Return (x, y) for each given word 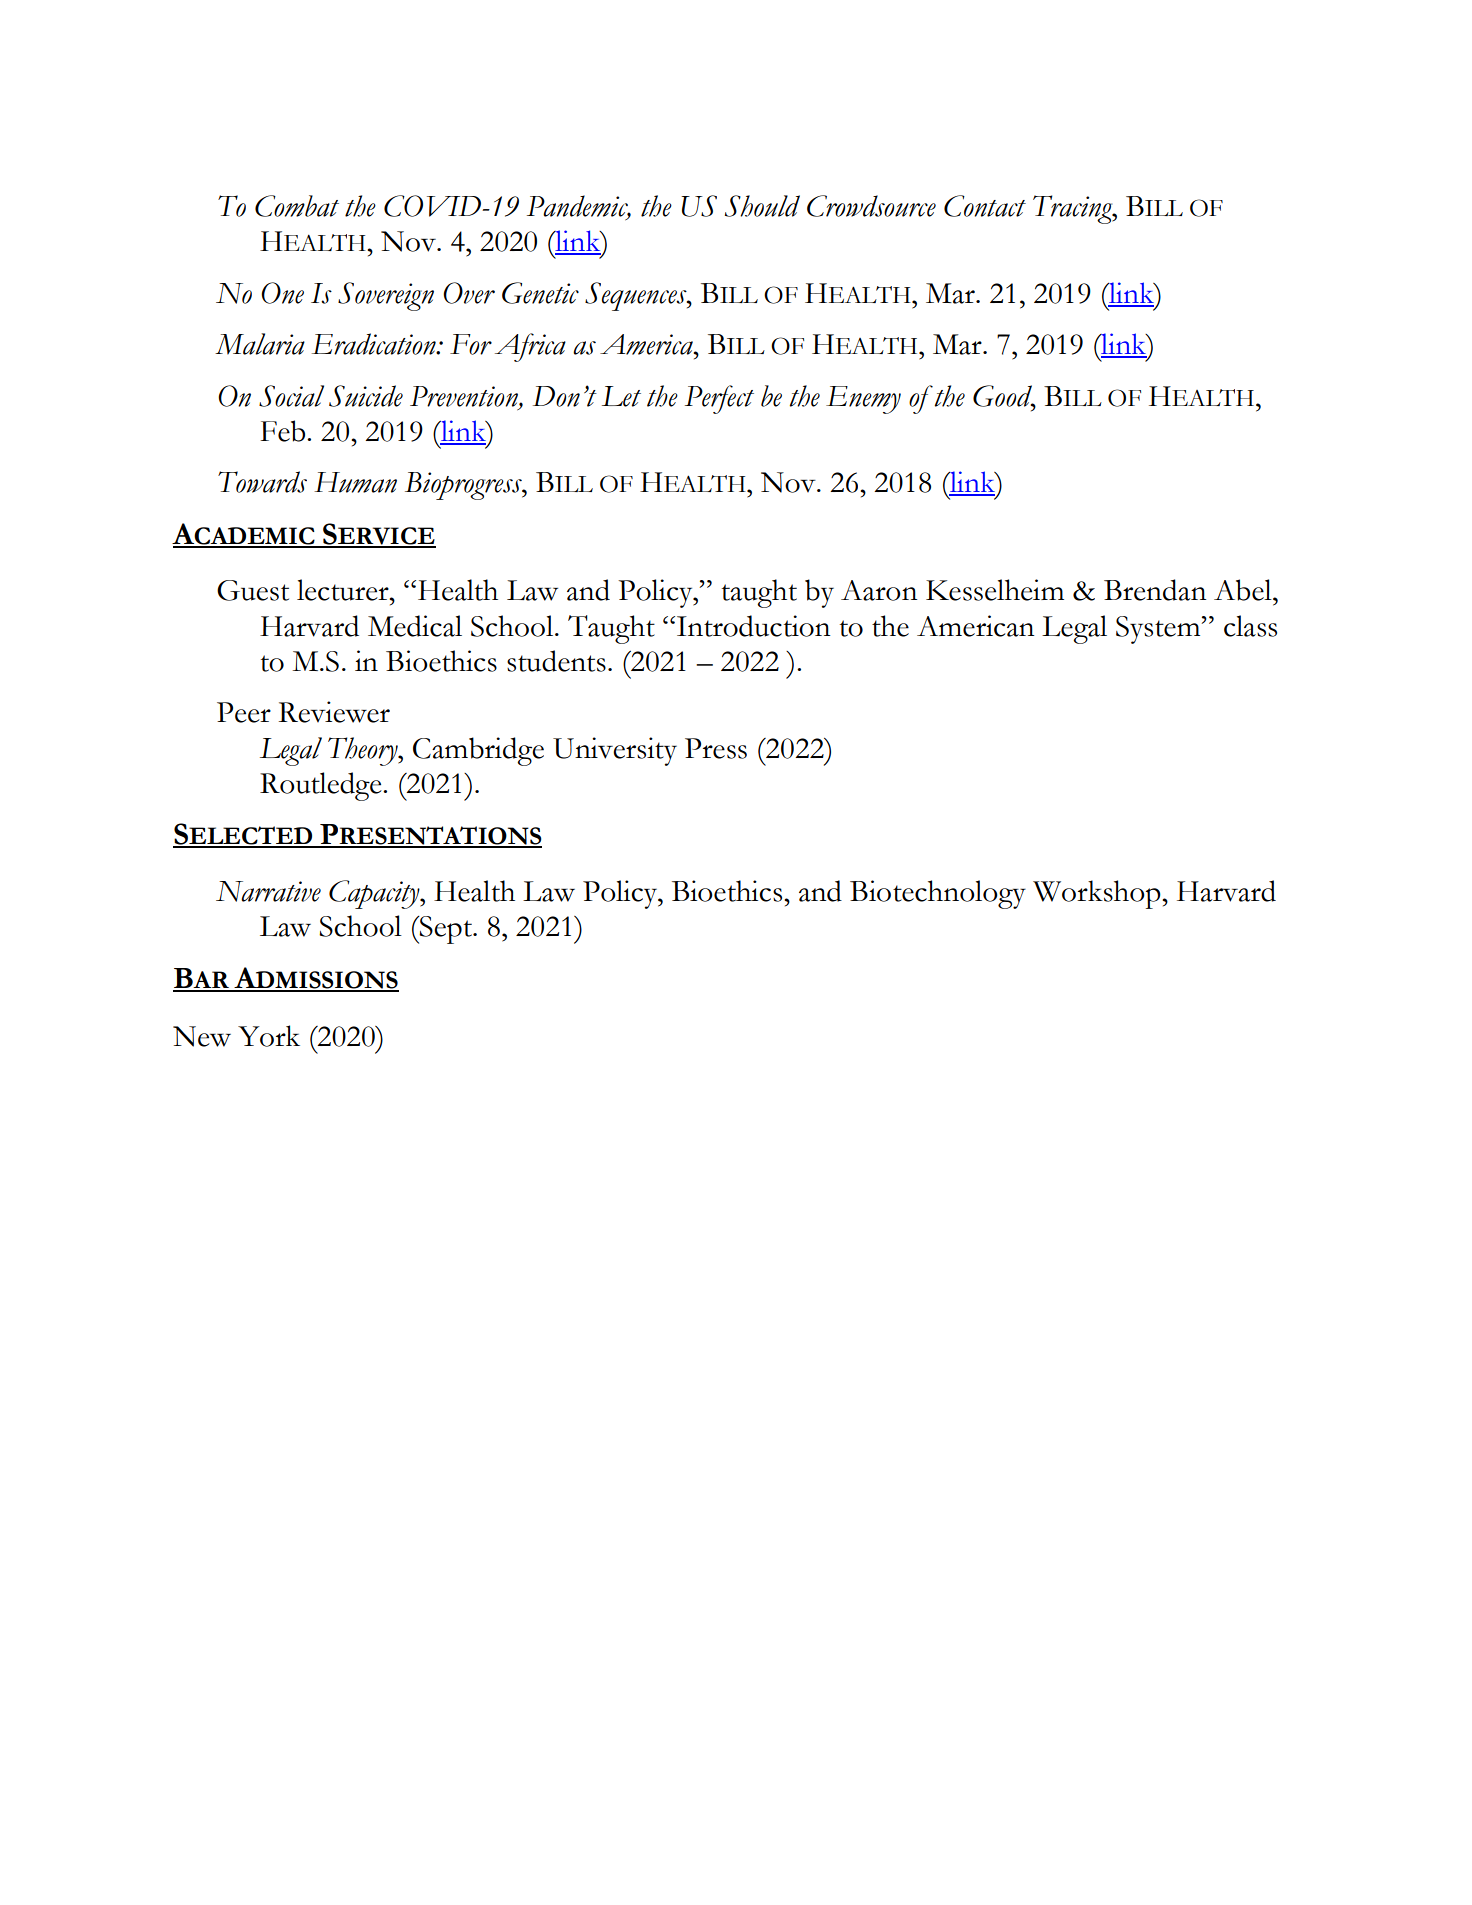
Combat (297, 206)
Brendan (1155, 590)
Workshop (1098, 894)
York (269, 1036)
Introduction (753, 626)
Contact (985, 206)
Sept (446, 930)
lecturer (344, 590)
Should (762, 206)
